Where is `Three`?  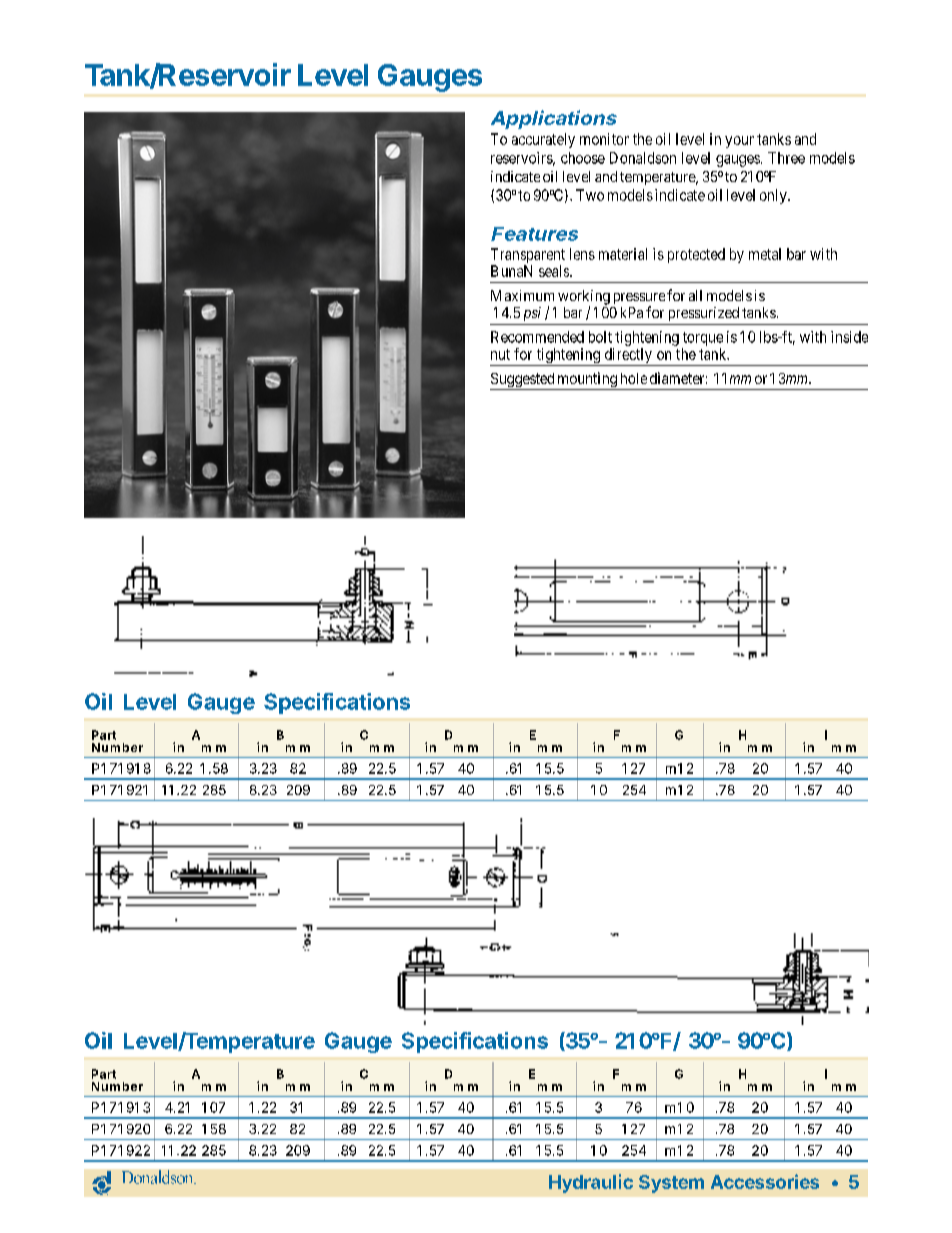
Three is located at coordinates (786, 158).
